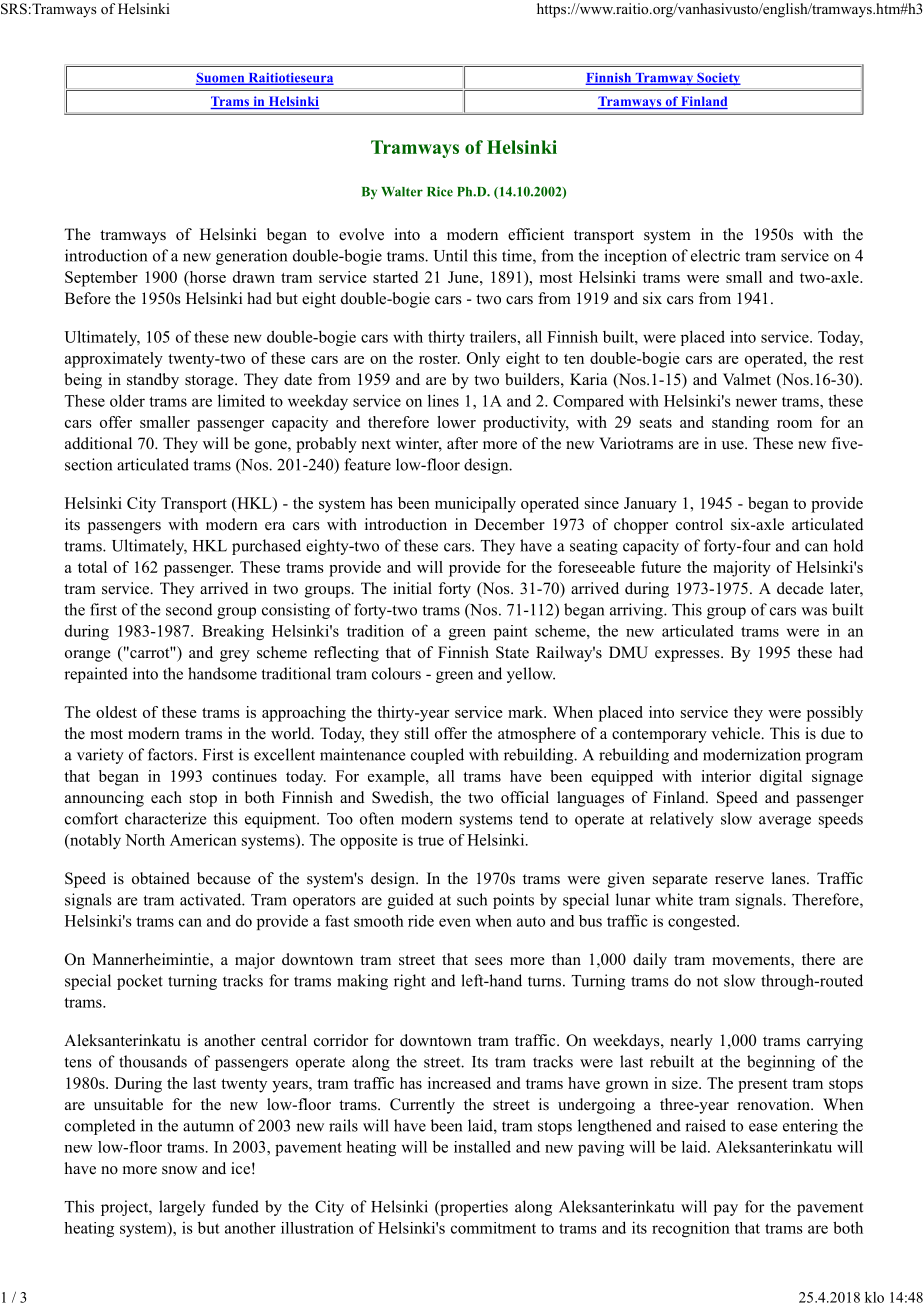  What do you see at coordinates (440, 191) in the image?
I see `Rice` at bounding box center [440, 191].
